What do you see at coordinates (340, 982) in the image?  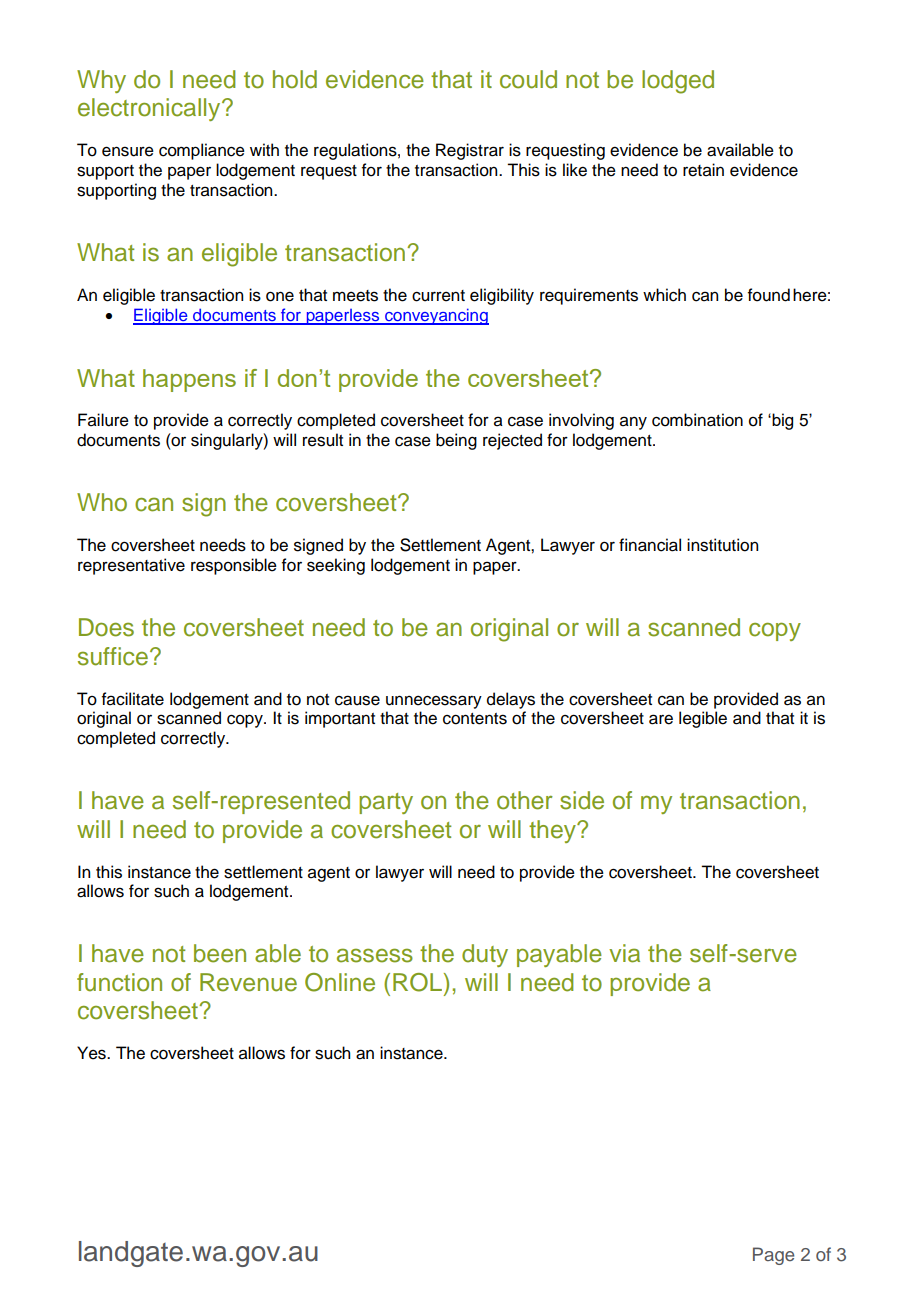 I see `Online` at bounding box center [340, 982].
